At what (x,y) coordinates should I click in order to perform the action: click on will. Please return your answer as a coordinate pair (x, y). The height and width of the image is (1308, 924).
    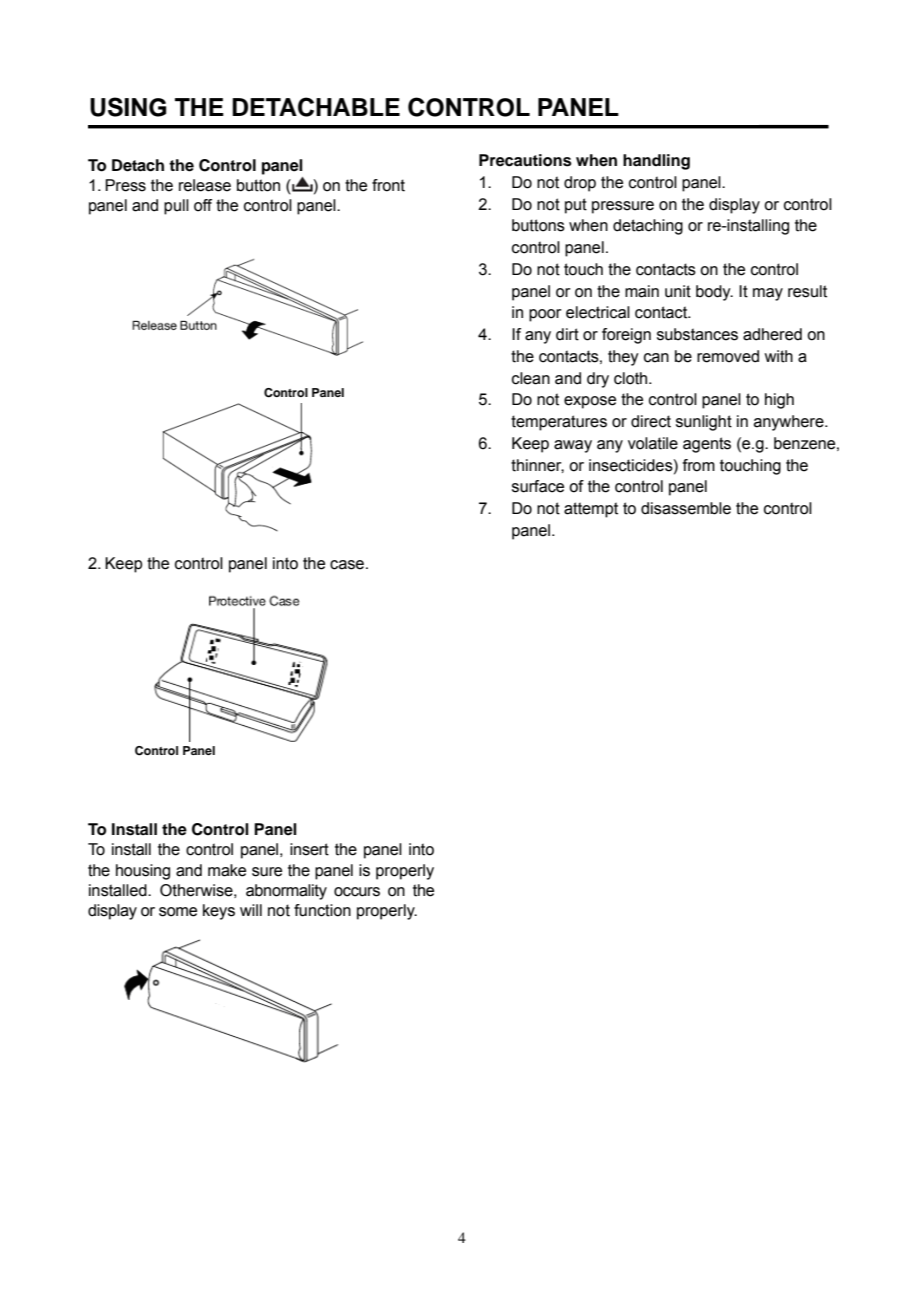
    Looking at the image, I should click on (251, 910).
